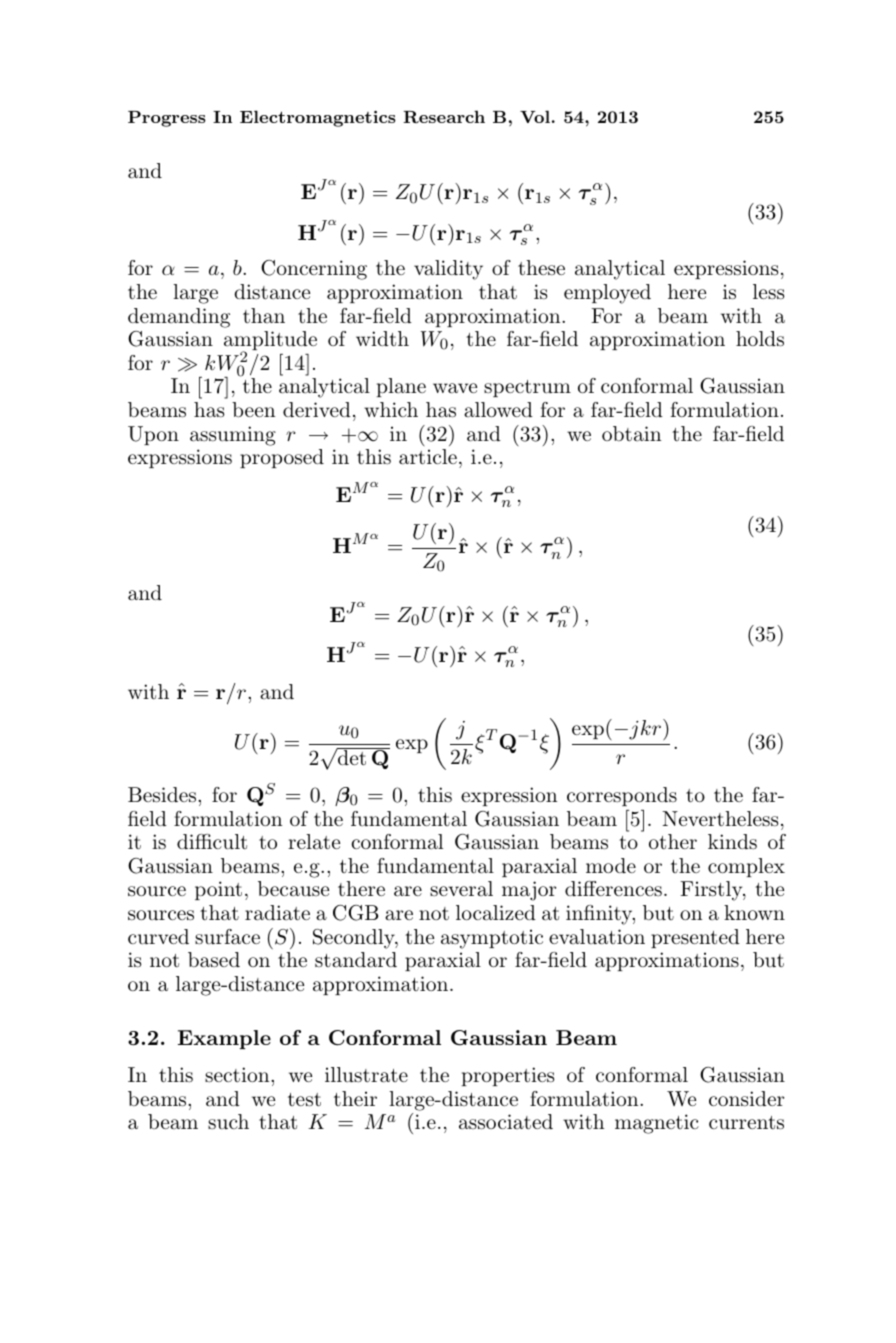 This screenshot has height=1343, width=896. I want to click on corresponds, so click(622, 796).
